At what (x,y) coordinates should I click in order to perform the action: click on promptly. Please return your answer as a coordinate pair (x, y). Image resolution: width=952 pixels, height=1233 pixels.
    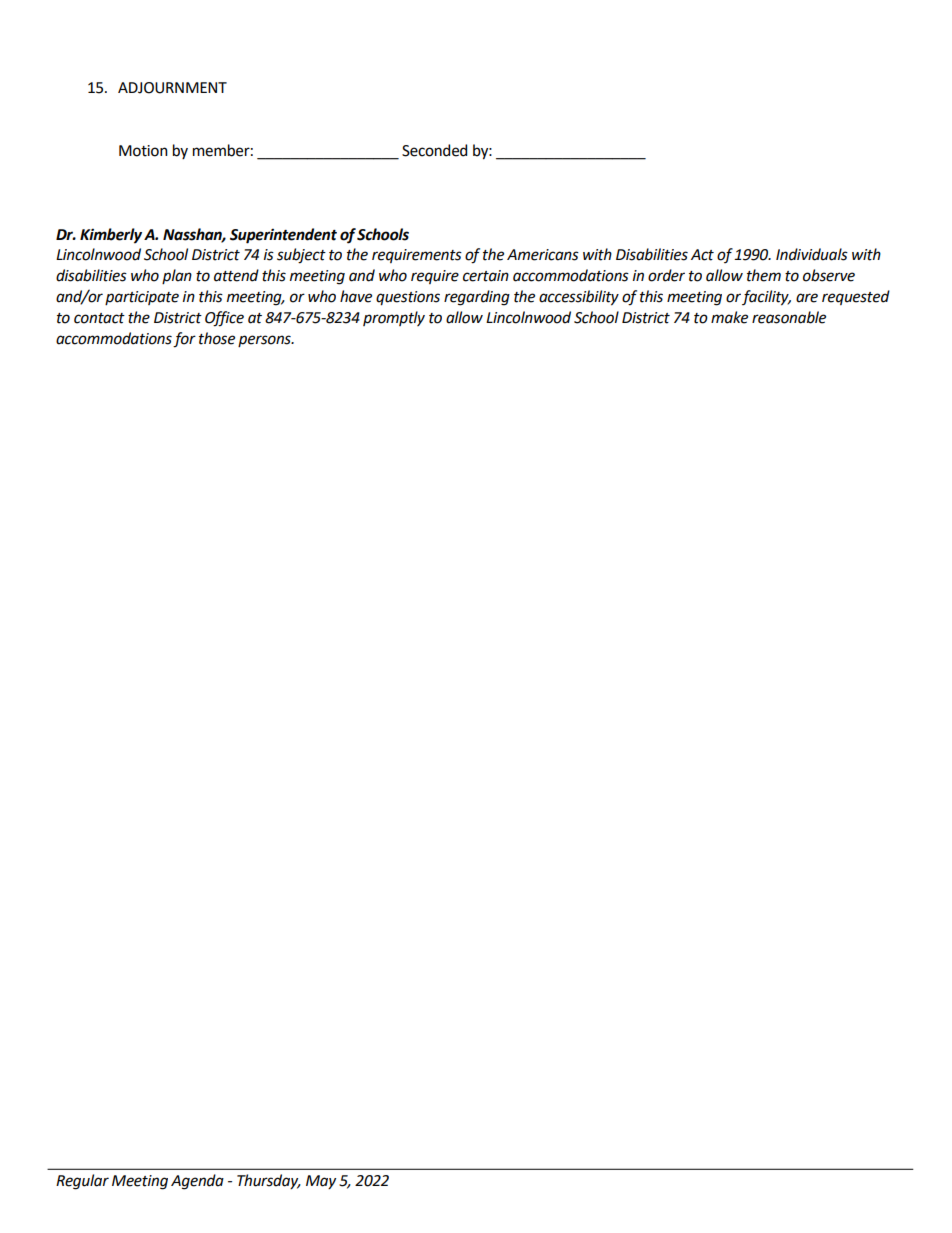
    Looking at the image, I should click on (394, 318).
